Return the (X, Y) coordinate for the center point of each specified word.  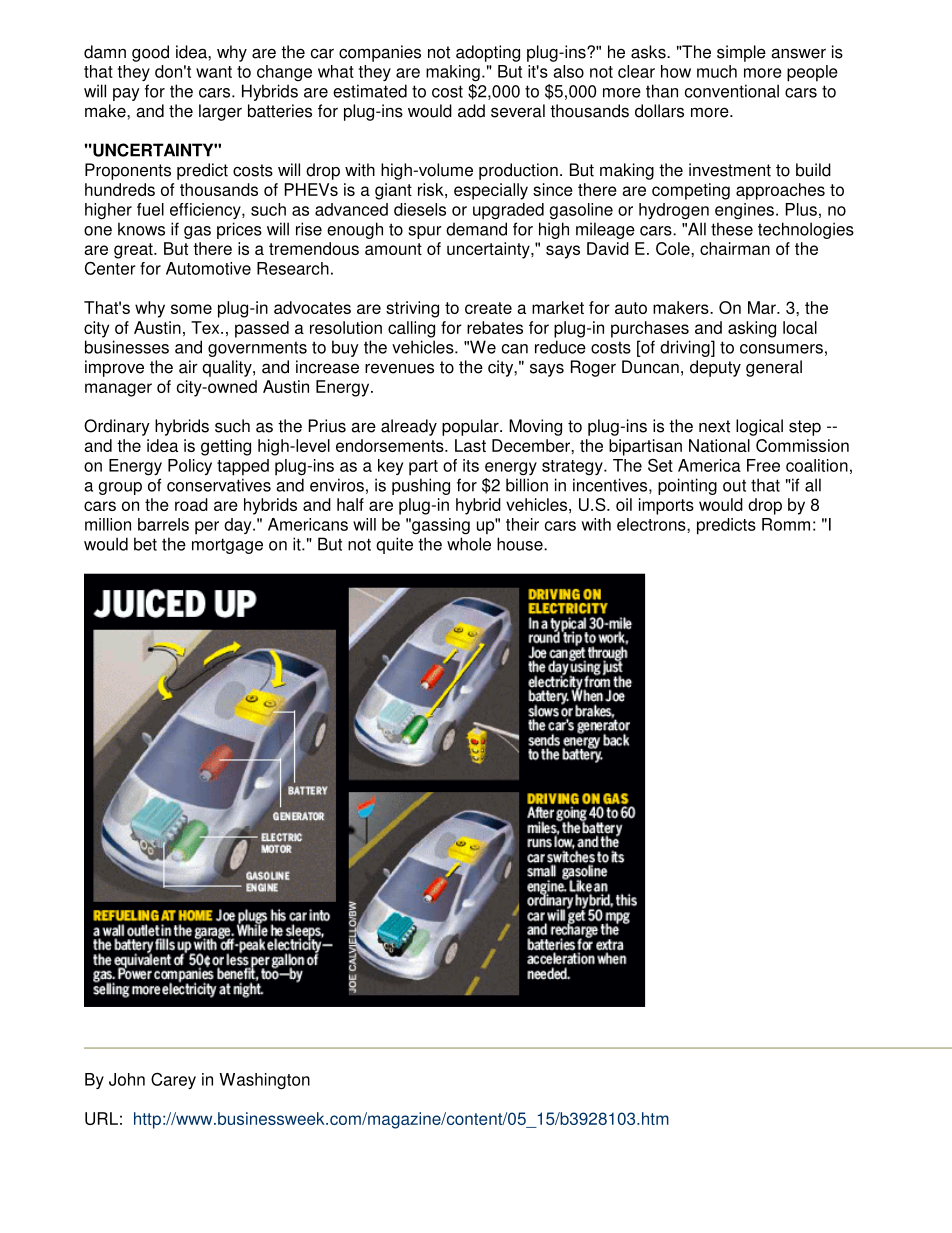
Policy (190, 467)
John (127, 1079)
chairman (735, 248)
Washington (264, 1081)
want (214, 72)
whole (469, 544)
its (471, 465)
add (471, 111)
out (734, 486)
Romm (786, 524)
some (191, 309)
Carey (173, 1081)
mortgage (227, 546)
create (488, 308)
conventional (732, 91)
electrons (652, 524)
